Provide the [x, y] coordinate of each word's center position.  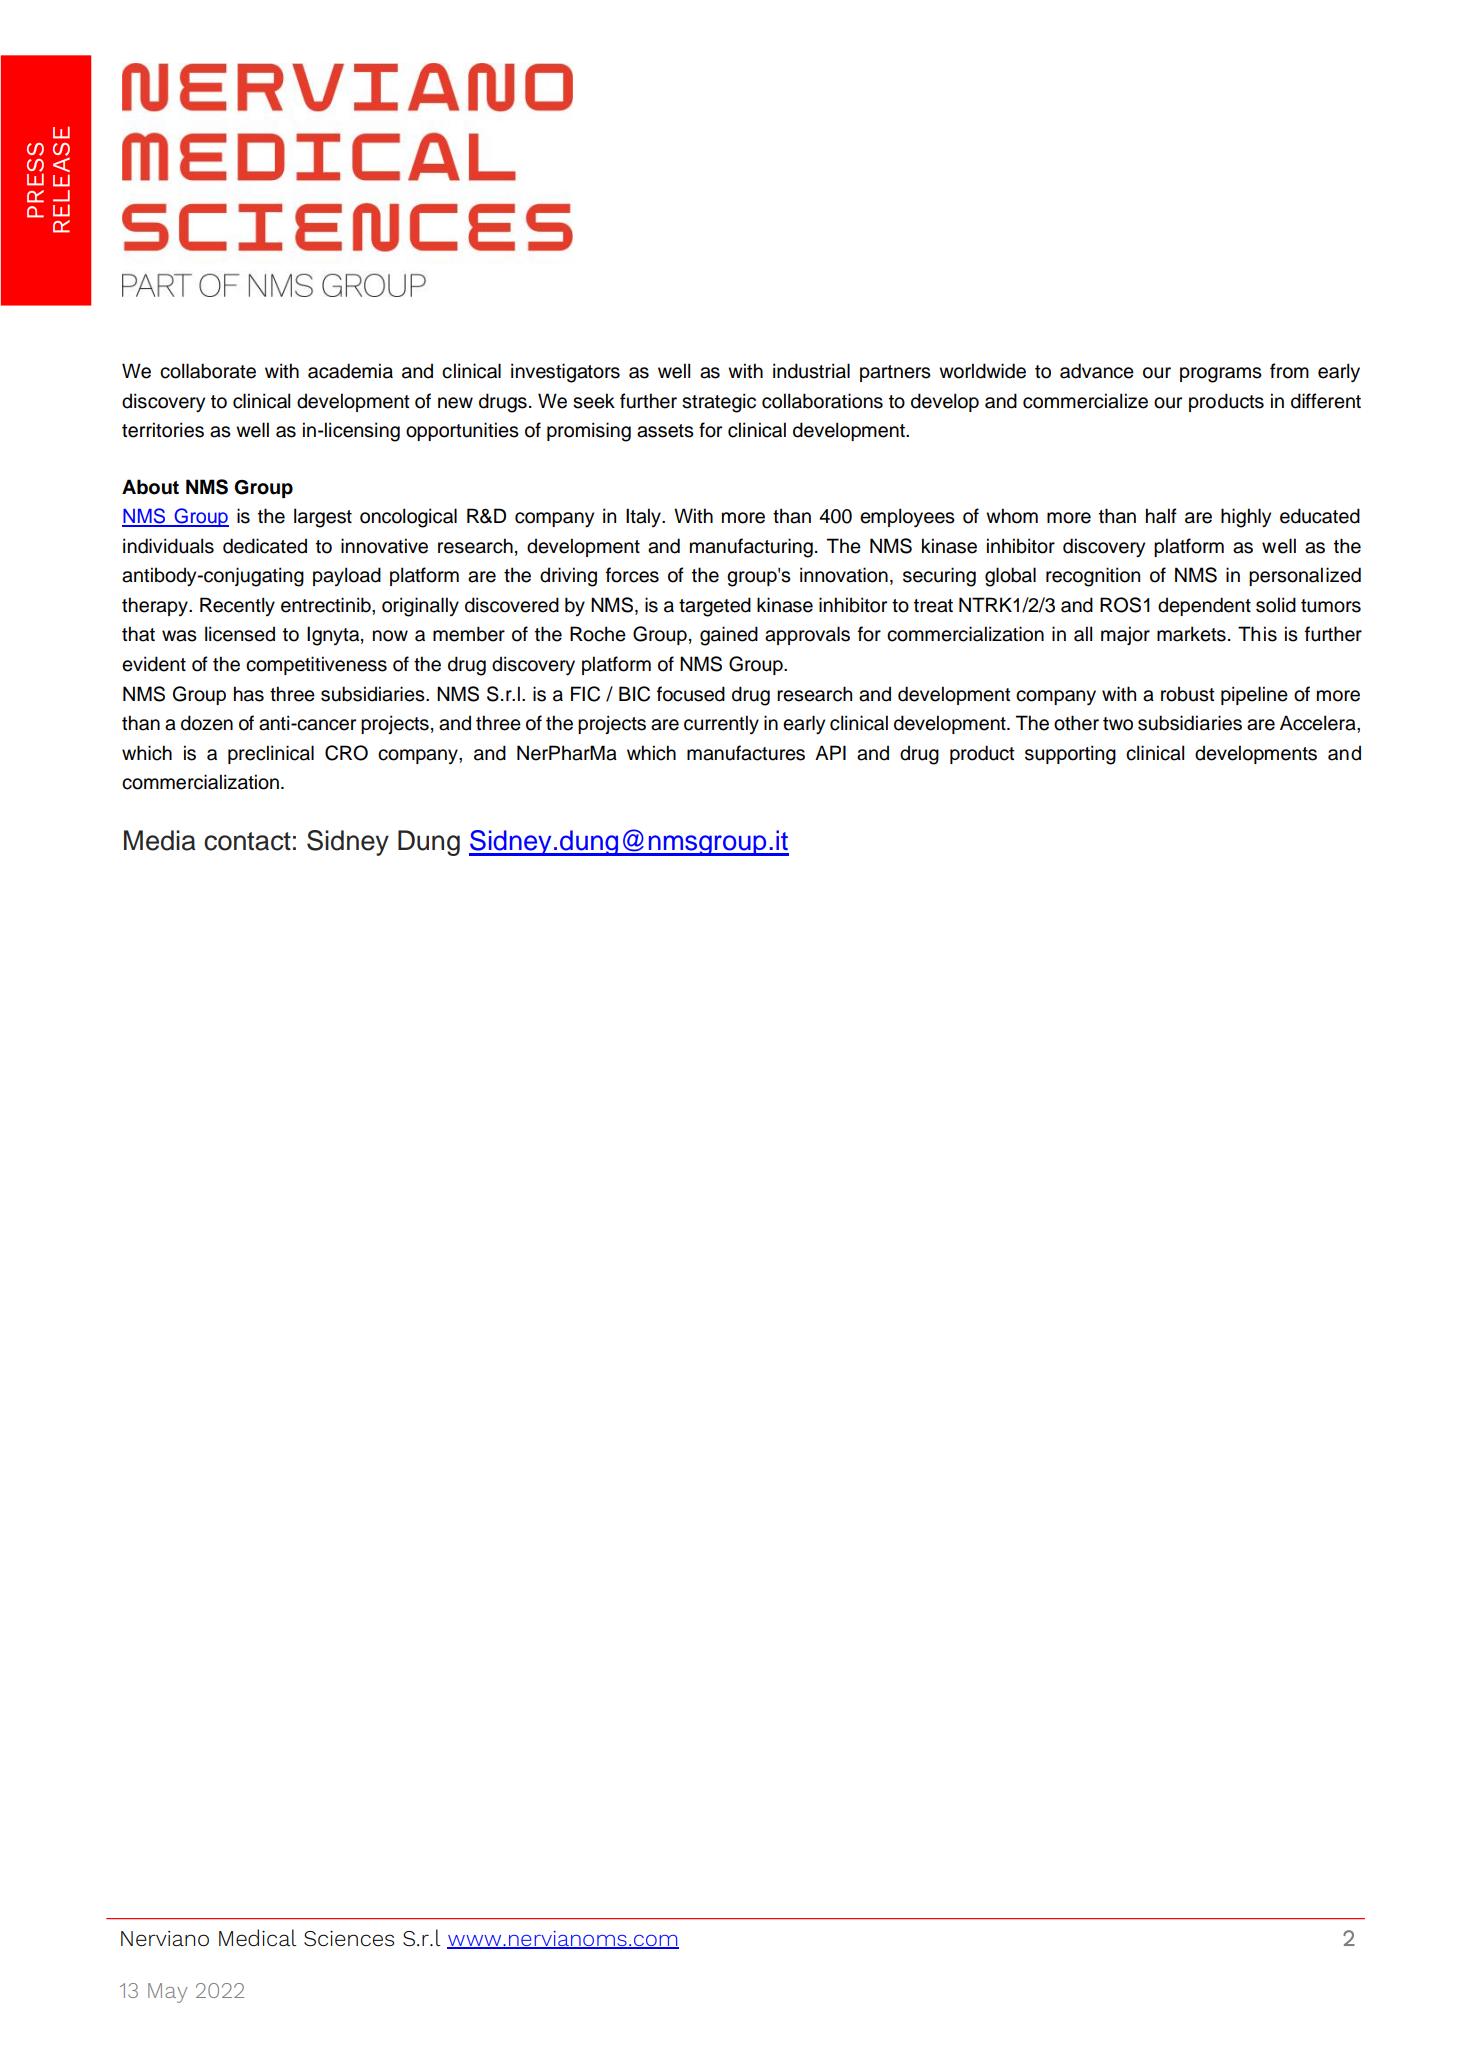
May [167, 1993]
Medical [258, 1937]
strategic [719, 403]
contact [247, 841]
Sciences [349, 1938]
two [1118, 724]
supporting [1070, 755]
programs [1221, 375]
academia [350, 371]
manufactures [746, 753]
